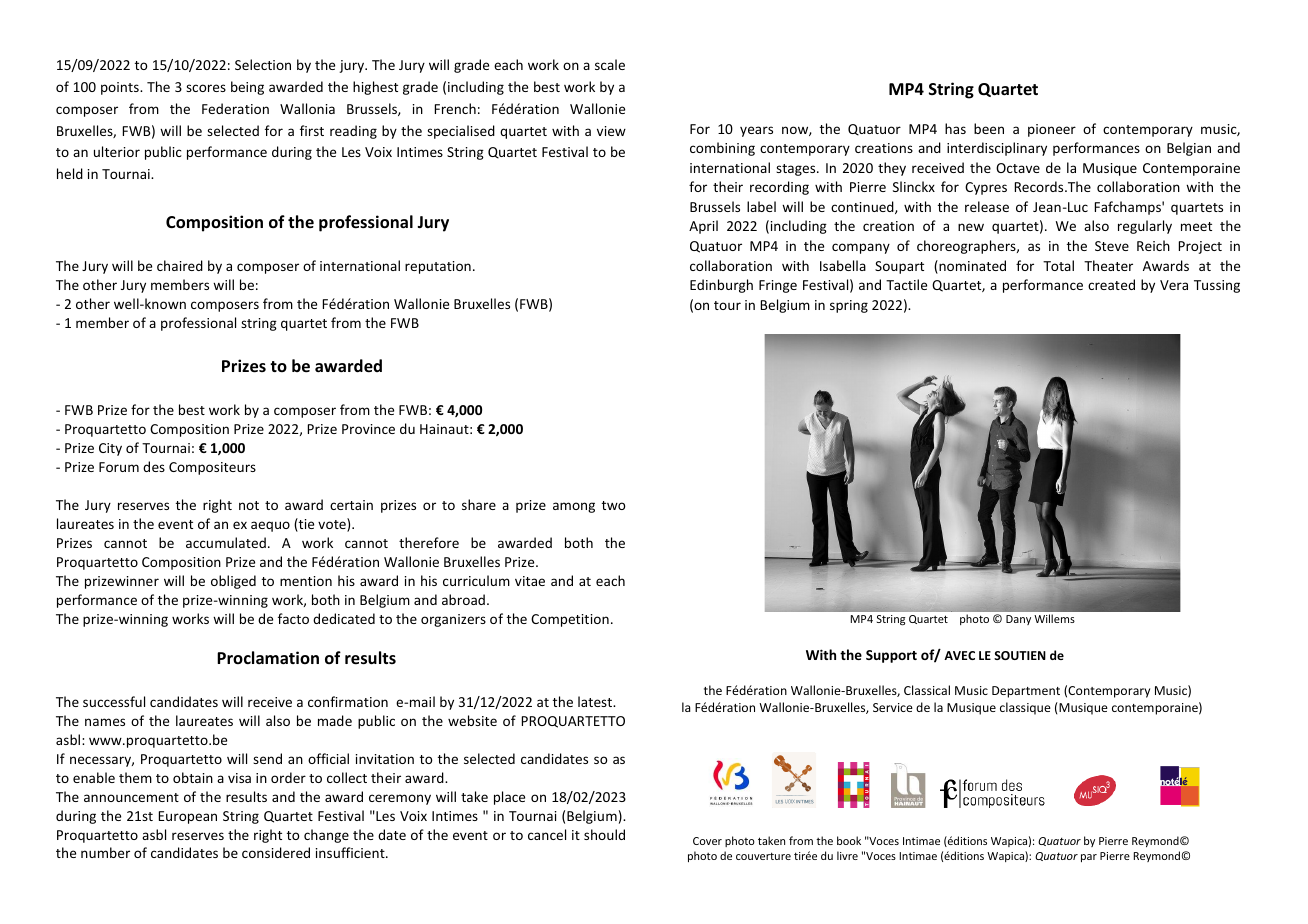 This image has width=1308, height=924. Describe the element at coordinates (1018, 620) in the image. I see `Dany` at that location.
